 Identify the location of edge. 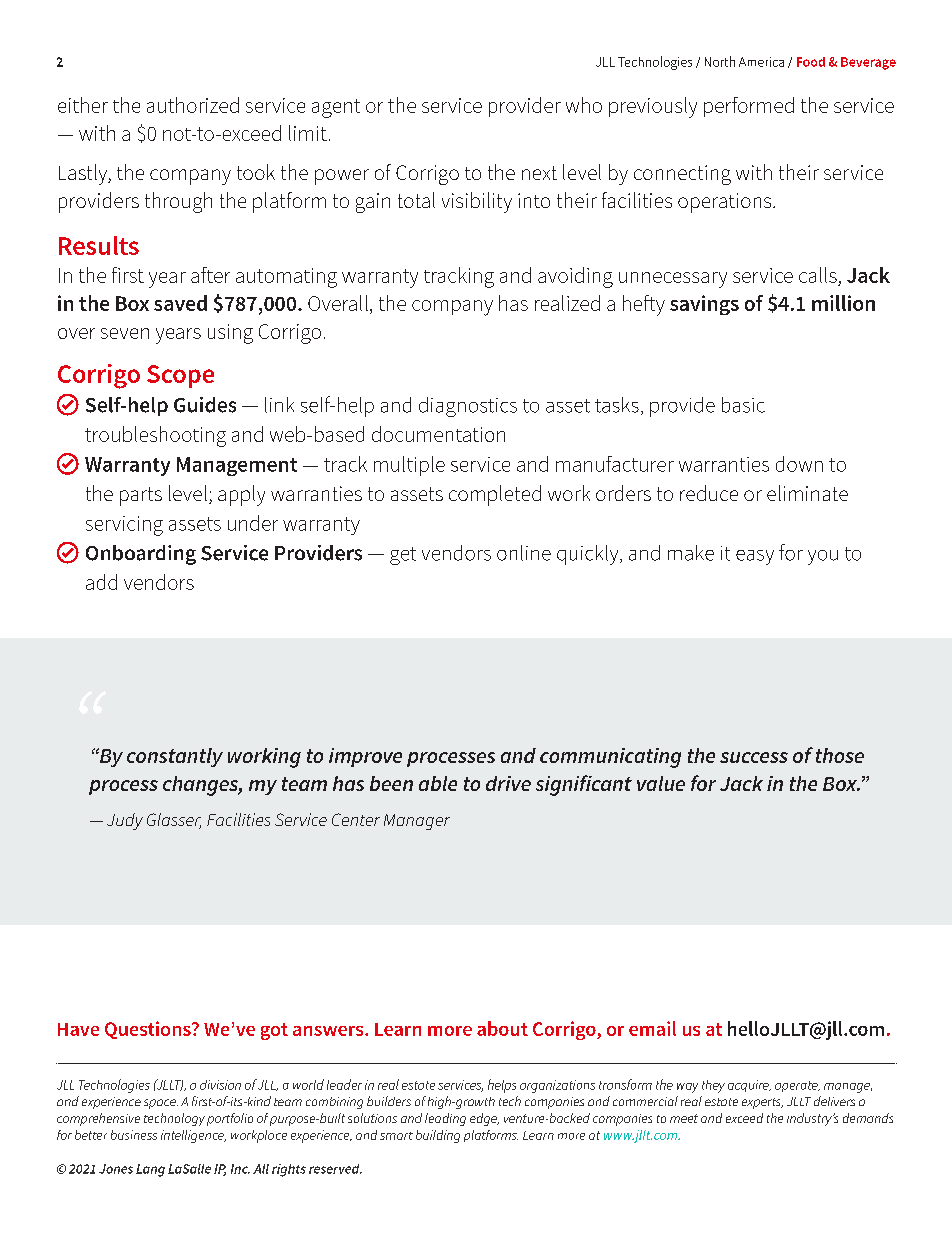
(484, 1119).
